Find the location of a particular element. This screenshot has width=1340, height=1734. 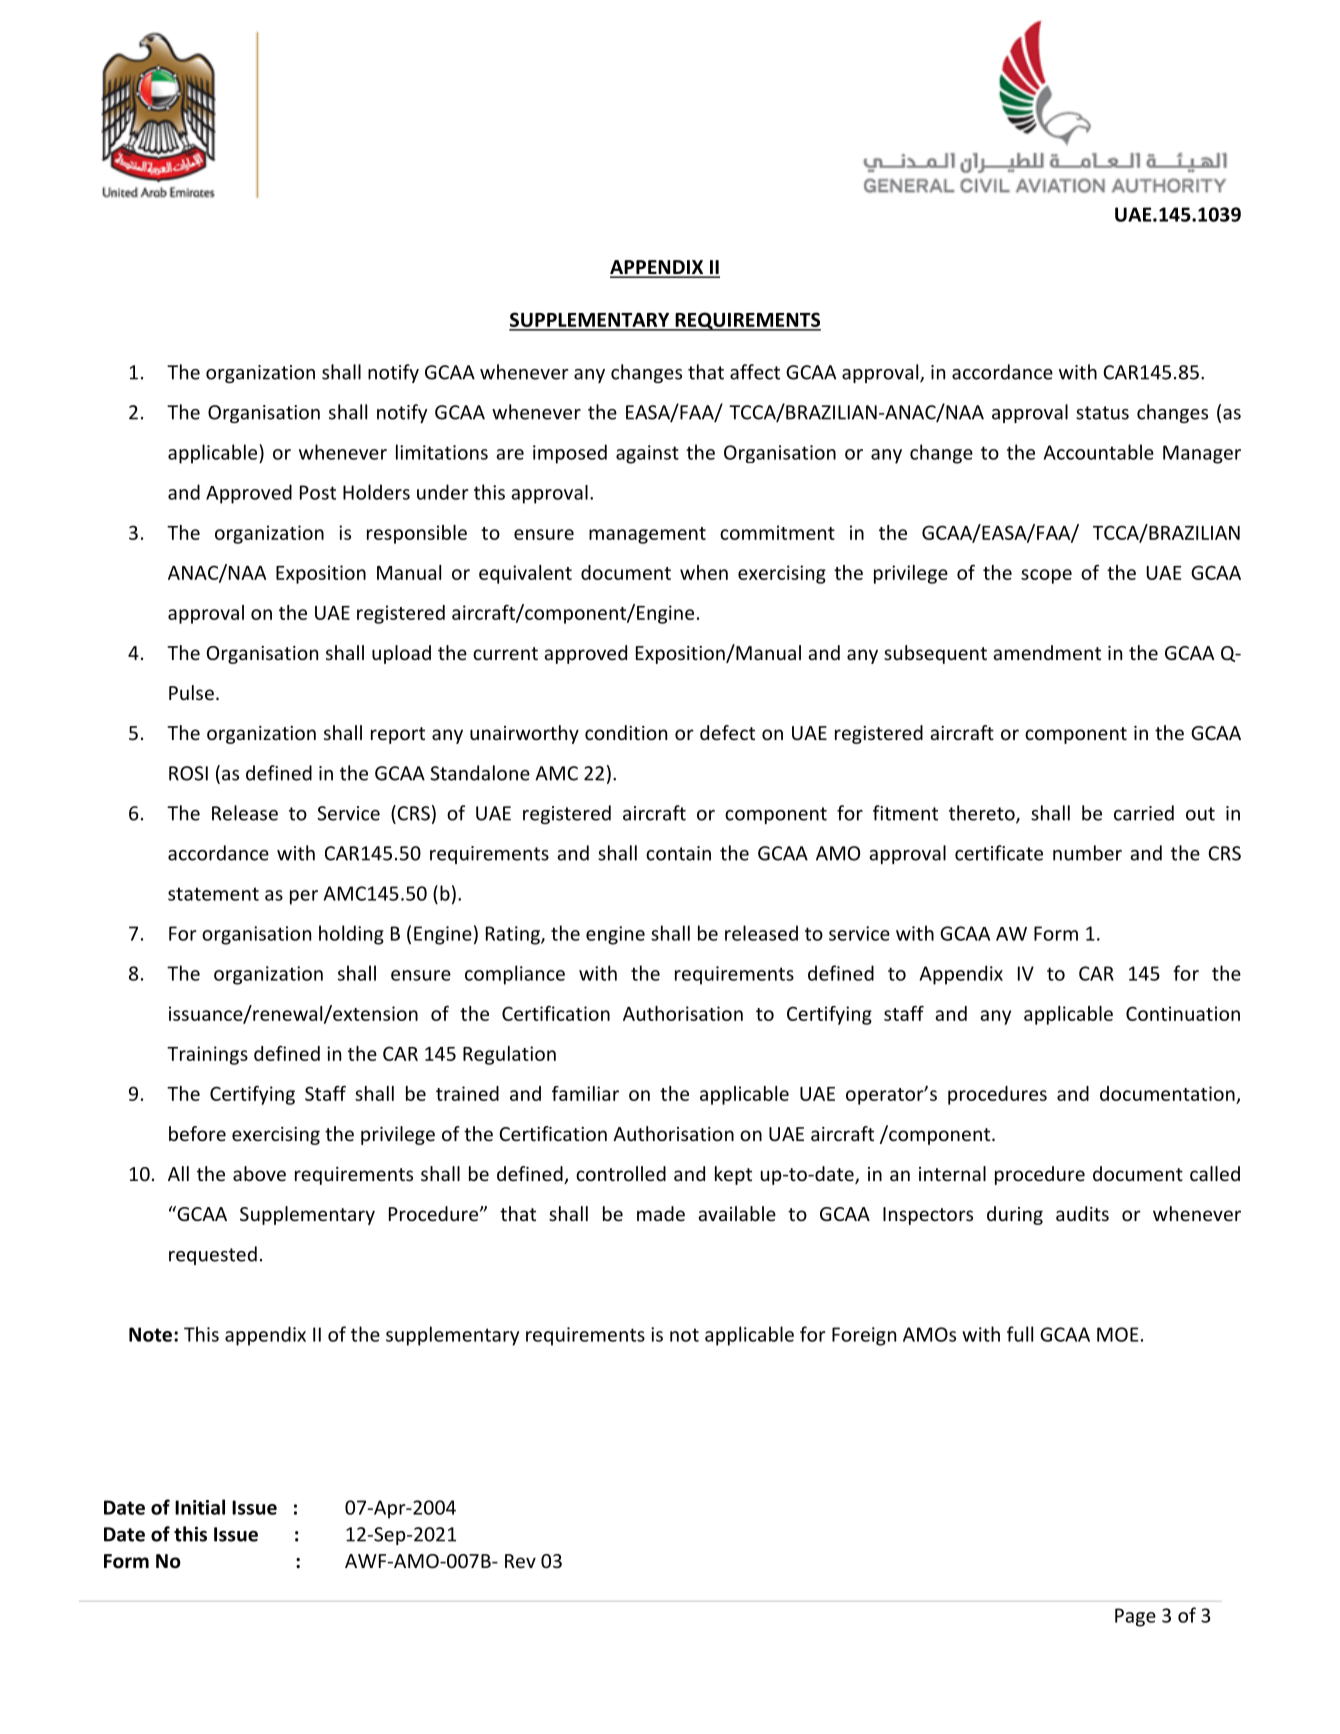

holding is located at coordinates (351, 935).
